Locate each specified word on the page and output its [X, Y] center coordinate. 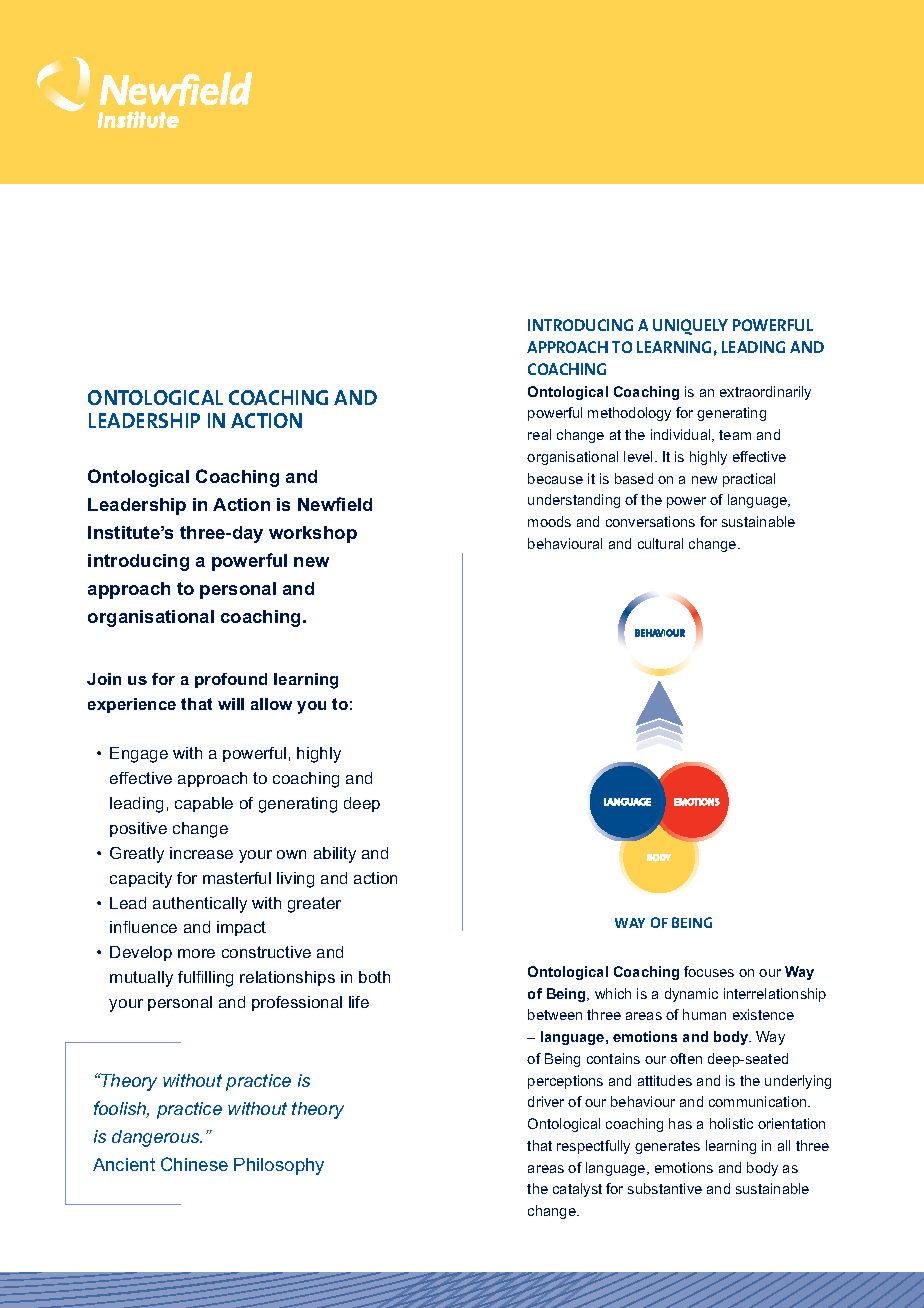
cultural [660, 543]
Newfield [335, 504]
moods [549, 521]
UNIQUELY [690, 327]
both [374, 977]
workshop [313, 534]
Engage [139, 755]
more [196, 953]
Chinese [194, 1164]
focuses [709, 971]
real [539, 434]
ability [335, 855]
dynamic [691, 995]
